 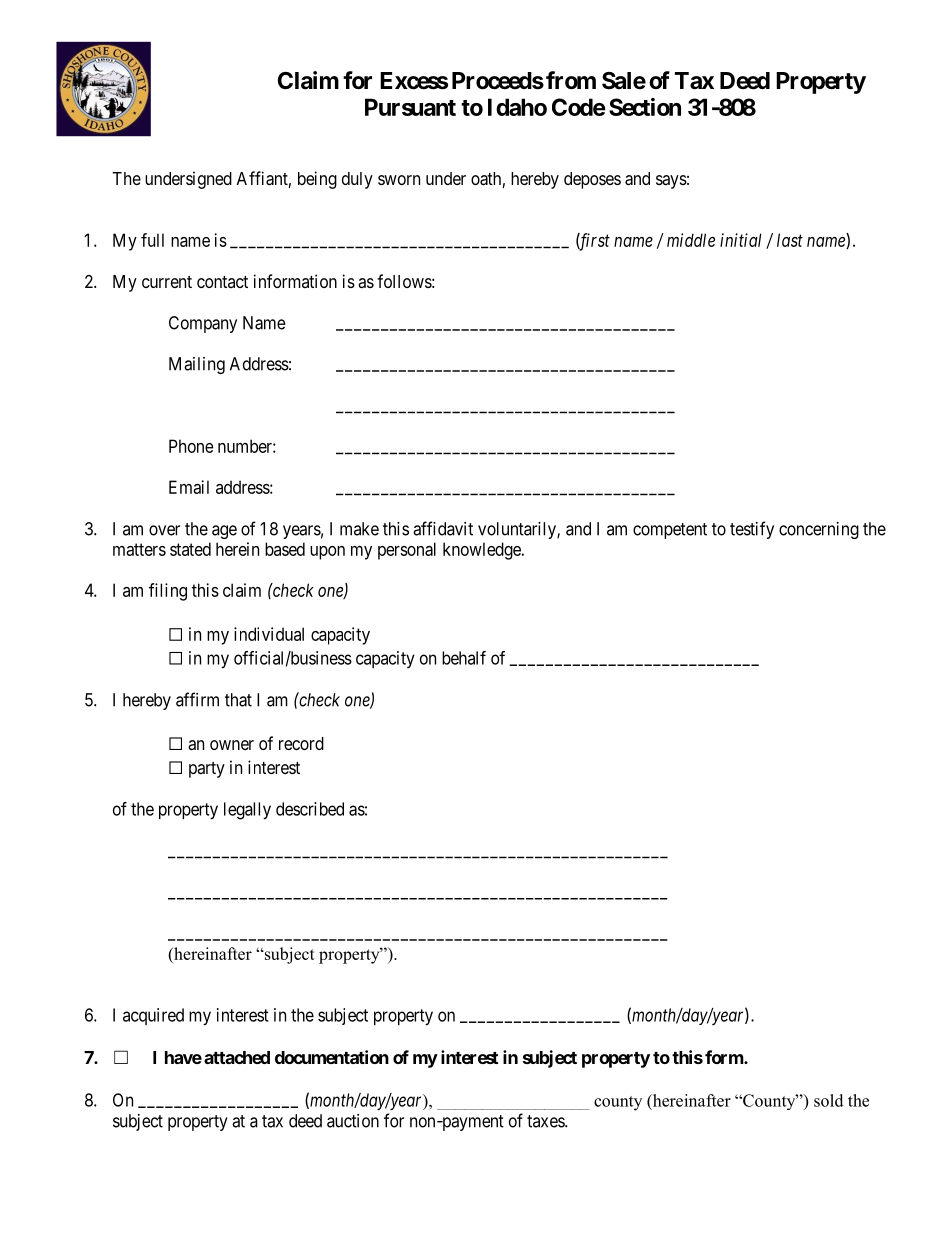 I want to click on filing, so click(x=168, y=592).
